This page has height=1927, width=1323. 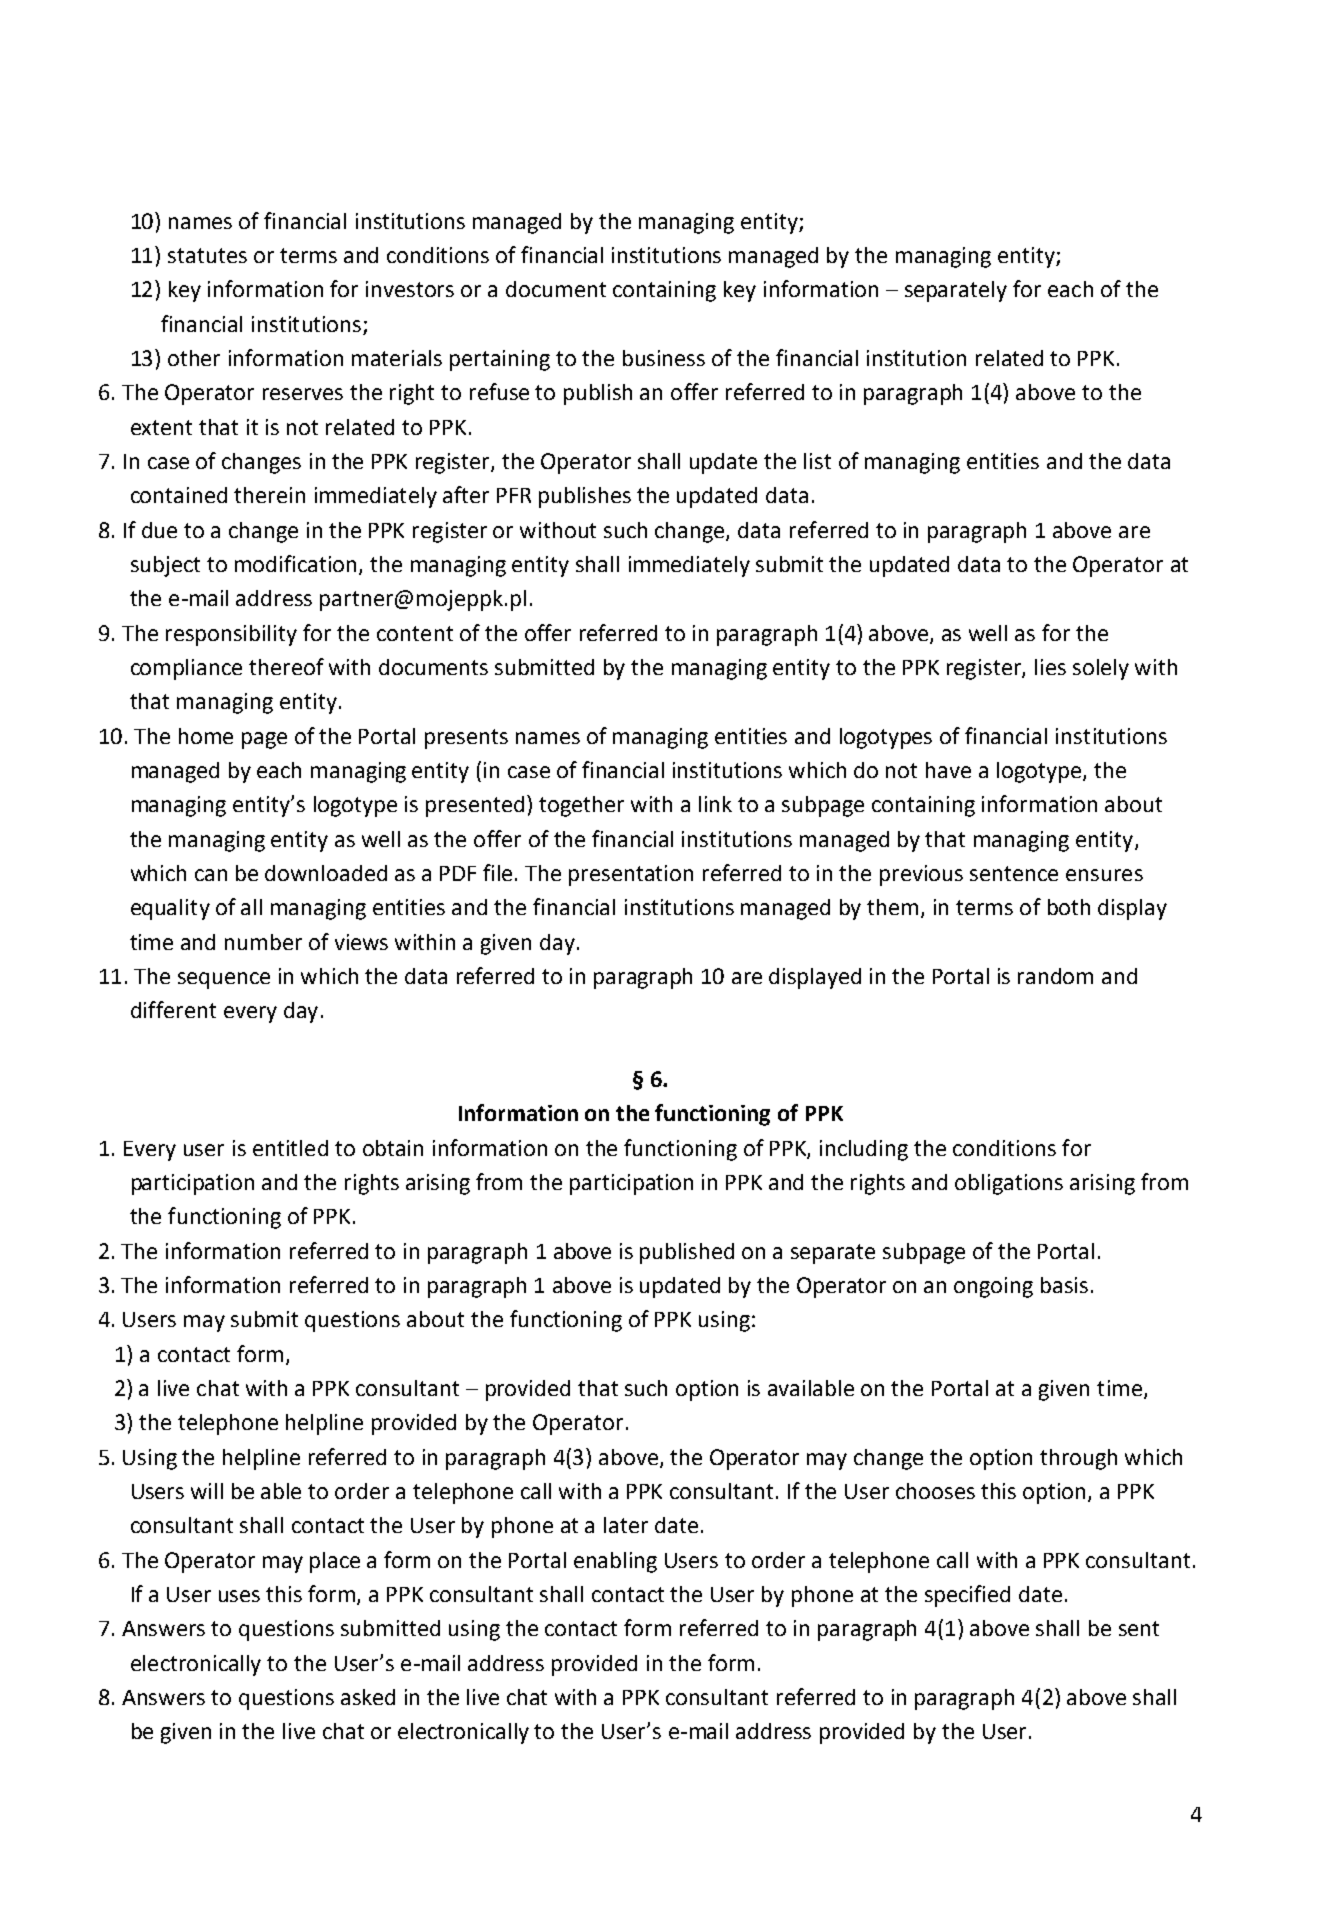 I want to click on obligations, so click(x=1009, y=1184).
